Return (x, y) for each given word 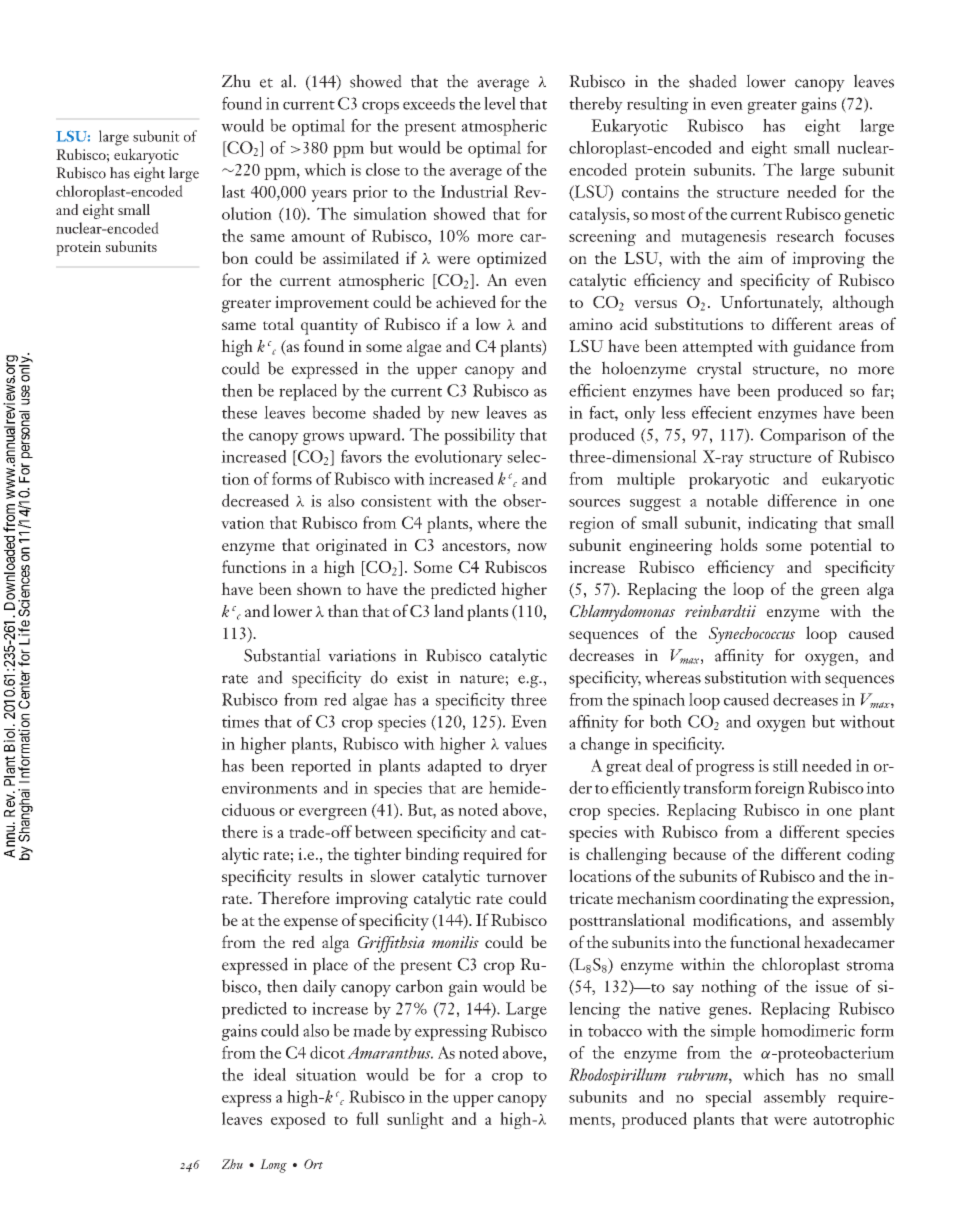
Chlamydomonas (622, 613)
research (805, 235)
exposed (298, 1120)
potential (841, 546)
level (500, 103)
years (329, 196)
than (343, 610)
